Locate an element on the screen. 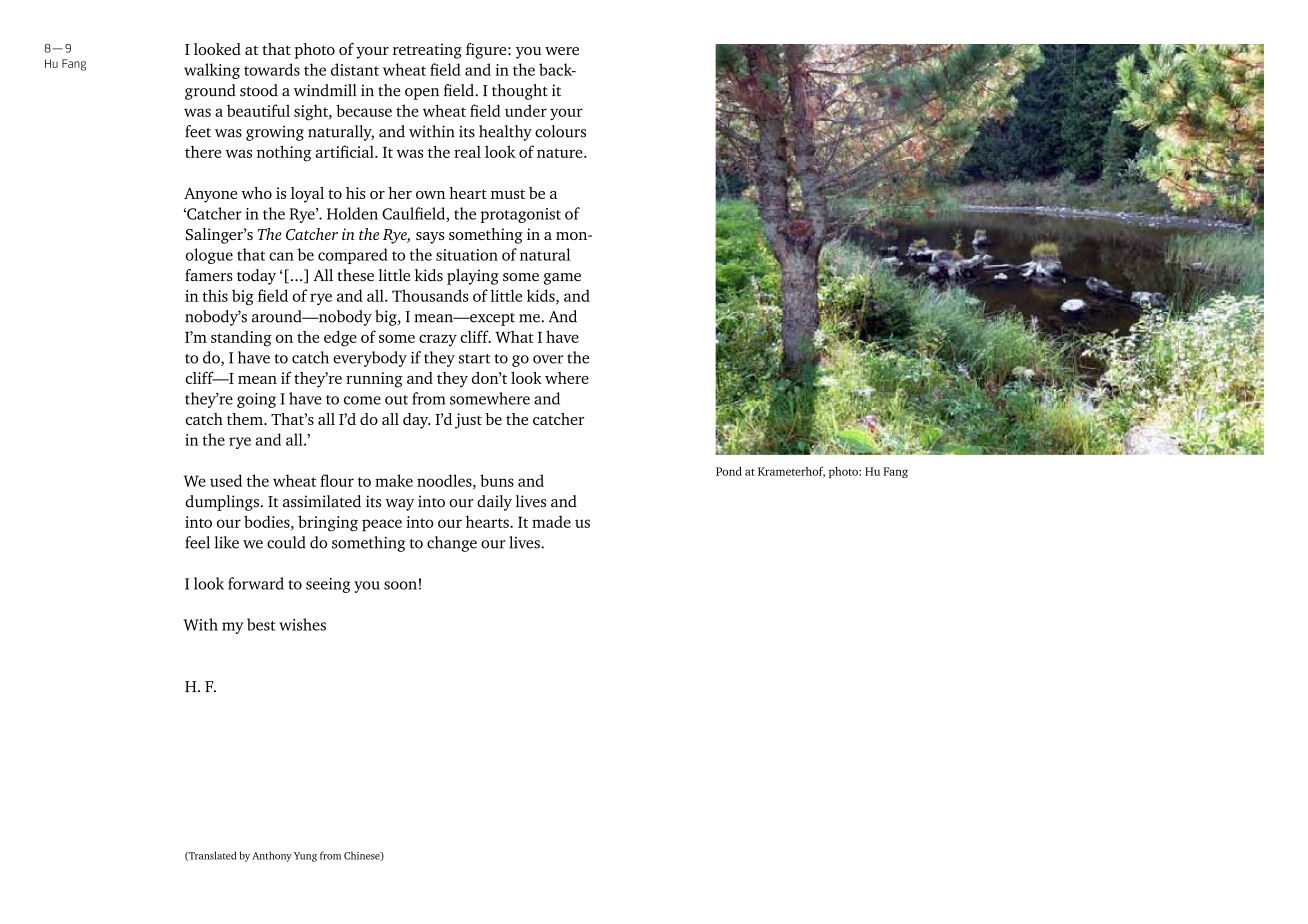 This screenshot has width=1308, height=924. retreating is located at coordinates (427, 51).
